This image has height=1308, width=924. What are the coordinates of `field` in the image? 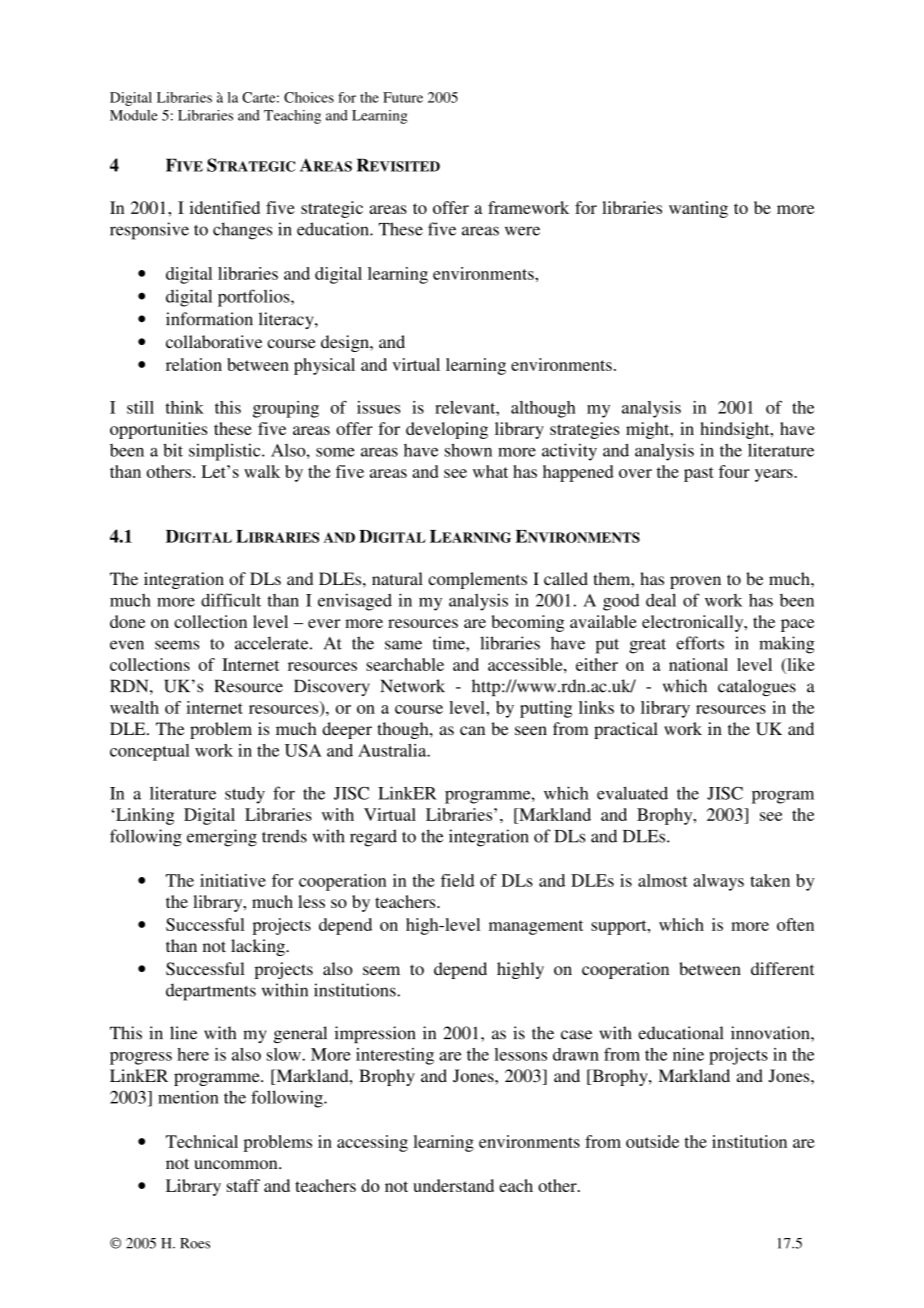 It's located at (458, 880).
